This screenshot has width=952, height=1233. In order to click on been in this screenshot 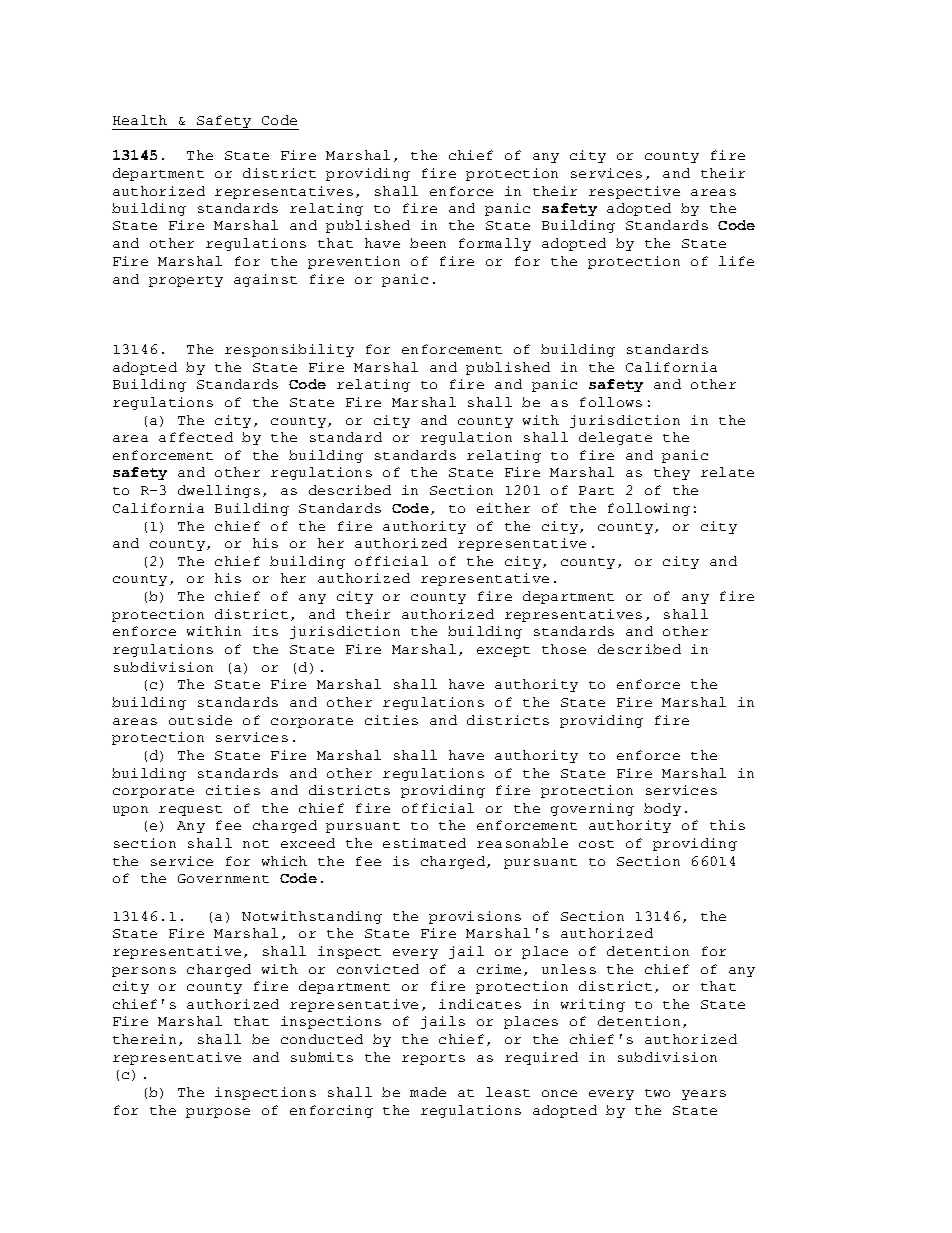, I will do `click(428, 243)`.
